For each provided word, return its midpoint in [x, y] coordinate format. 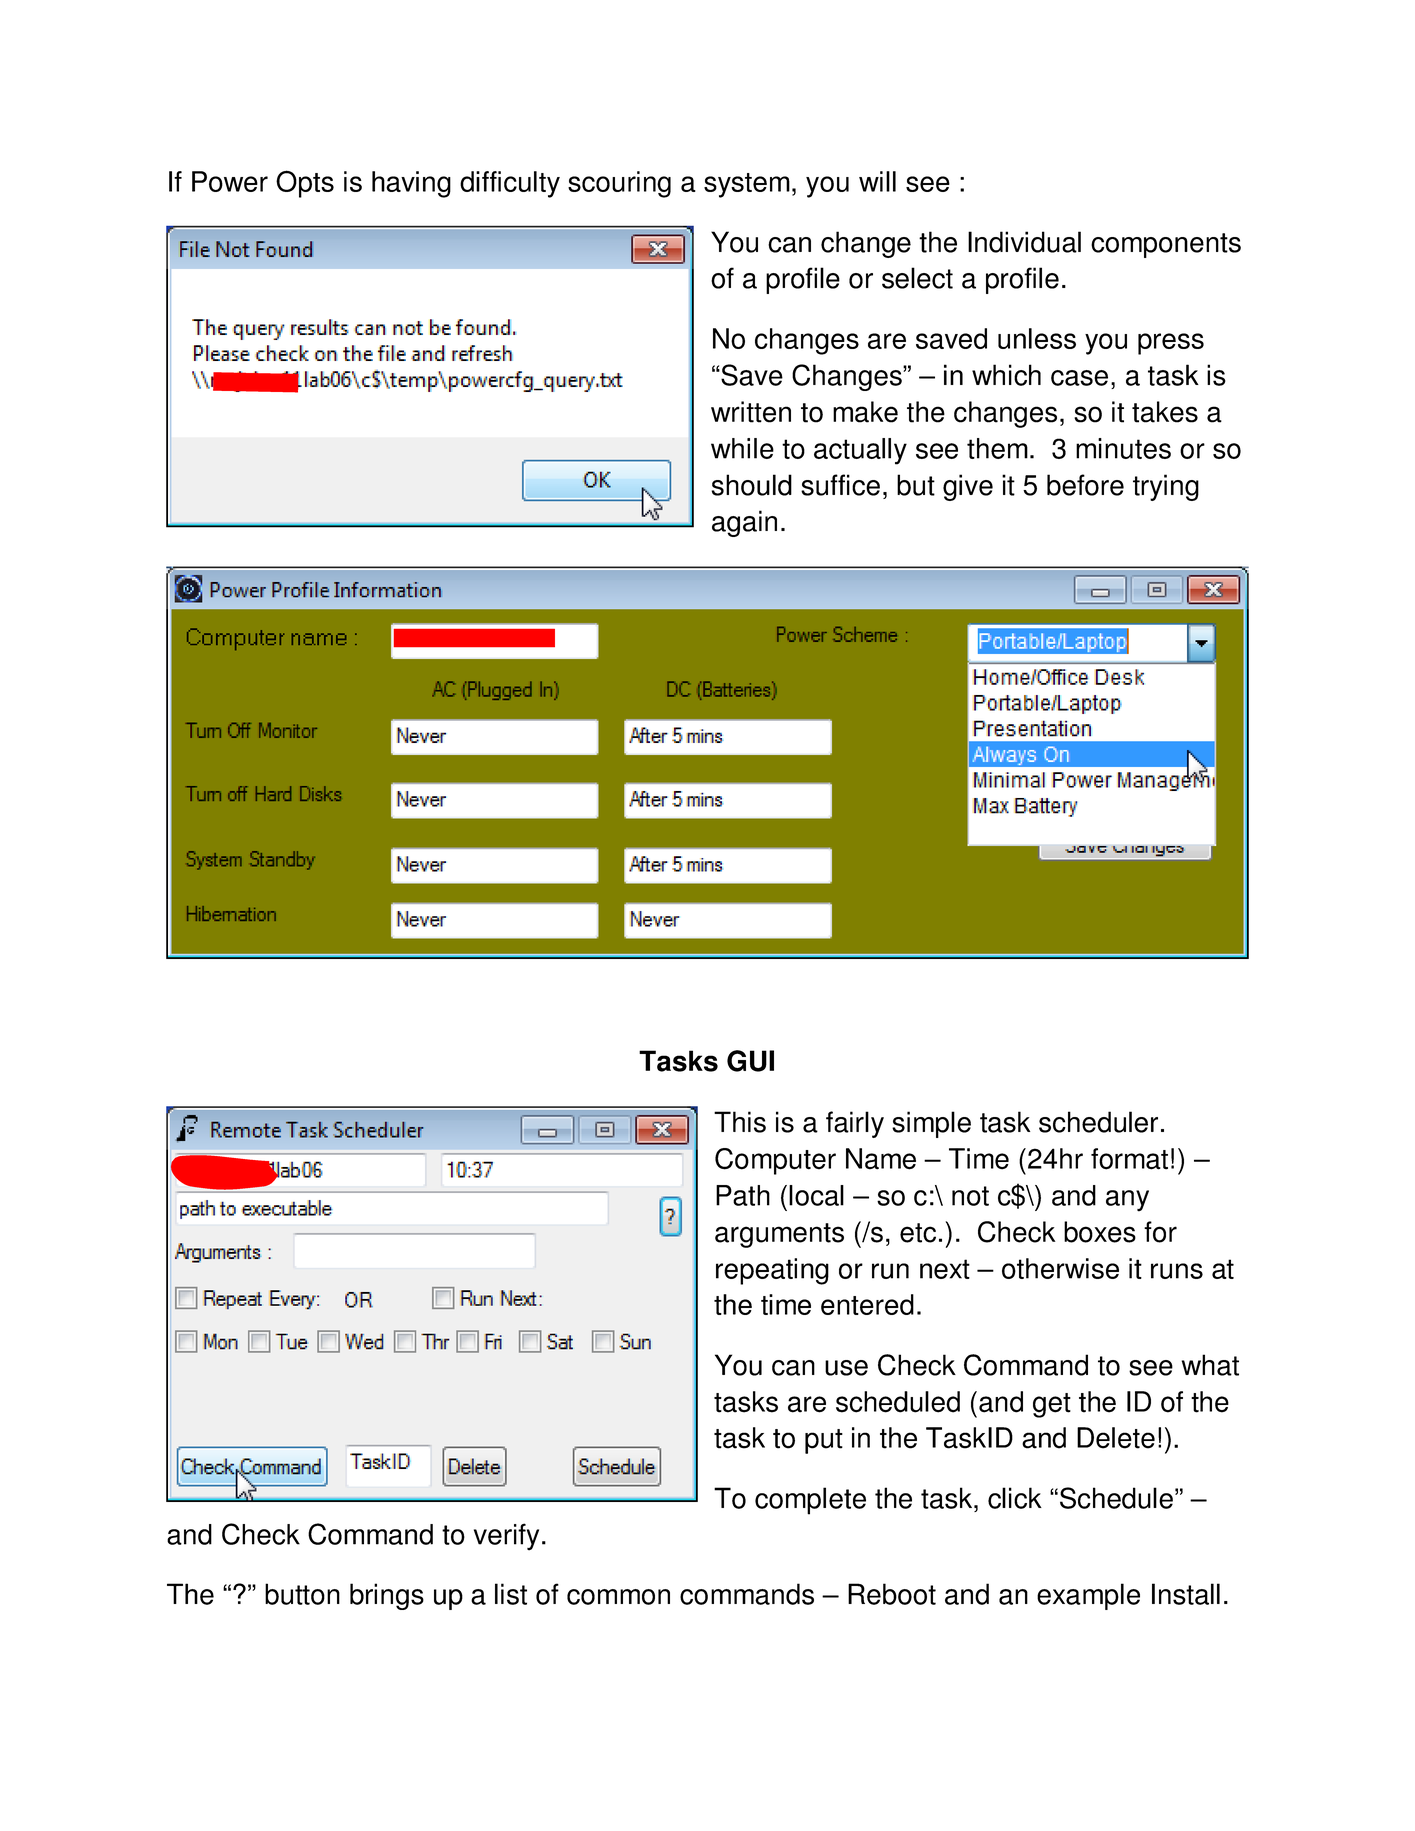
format [1129, 1159]
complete [810, 1501]
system [747, 185]
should [752, 485]
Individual [1024, 242]
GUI [750, 1061]
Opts [305, 184]
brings [387, 1596]
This [740, 1122]
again [744, 523]
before [1085, 485]
